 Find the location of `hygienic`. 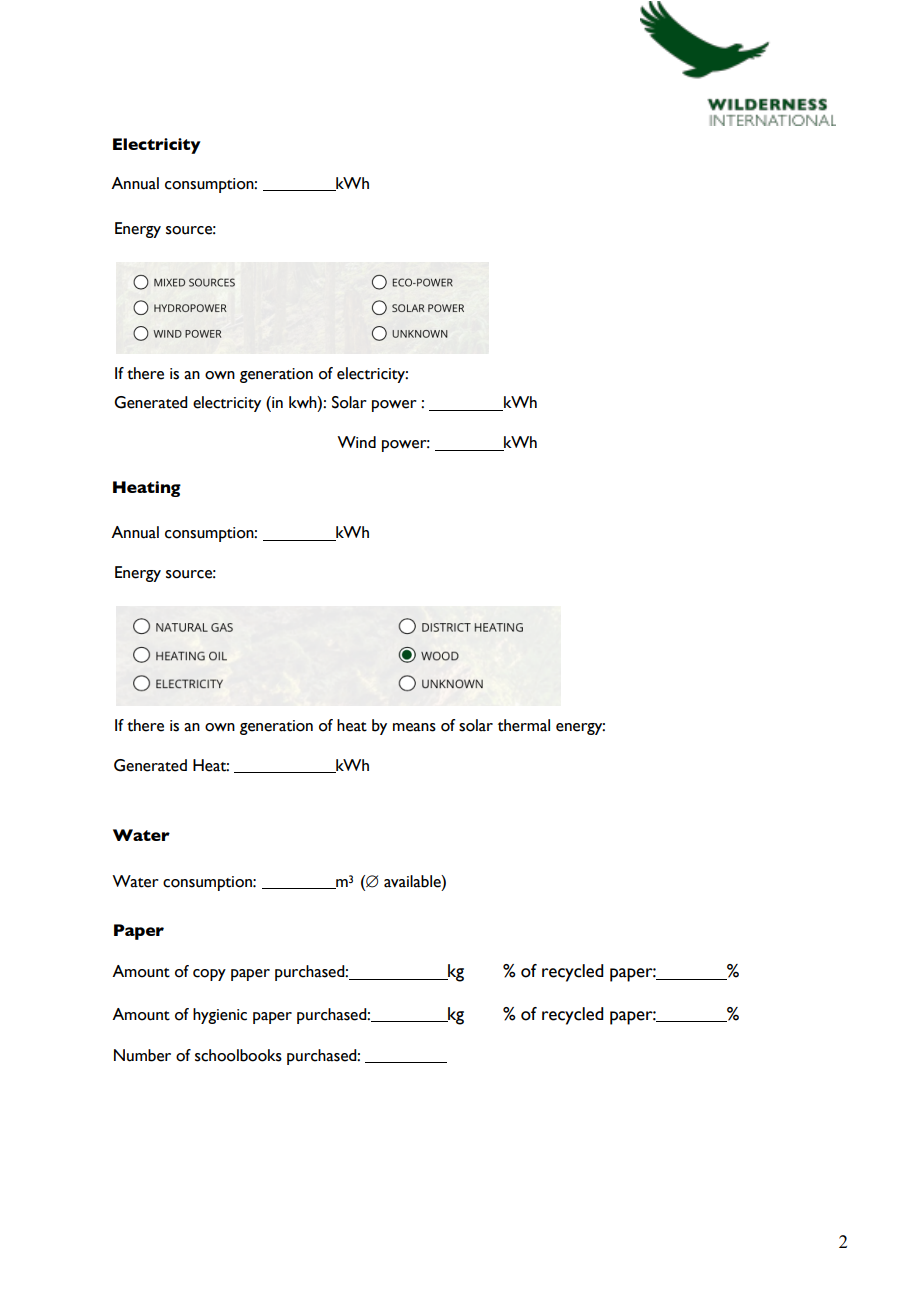

hygienic is located at coordinates (220, 1016).
